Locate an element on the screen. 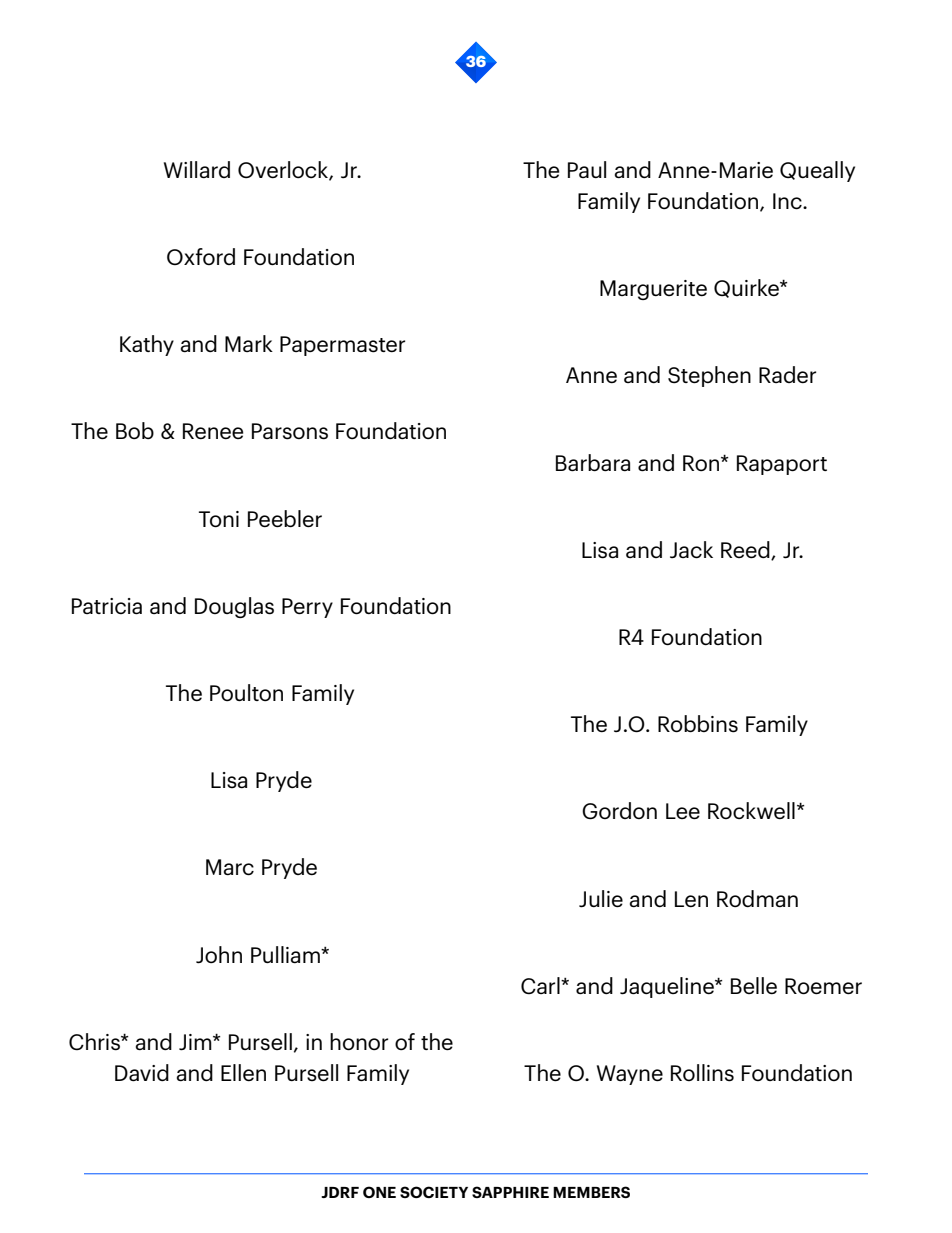 The height and width of the screenshot is (1233, 952). Rollins is located at coordinates (702, 1073).
